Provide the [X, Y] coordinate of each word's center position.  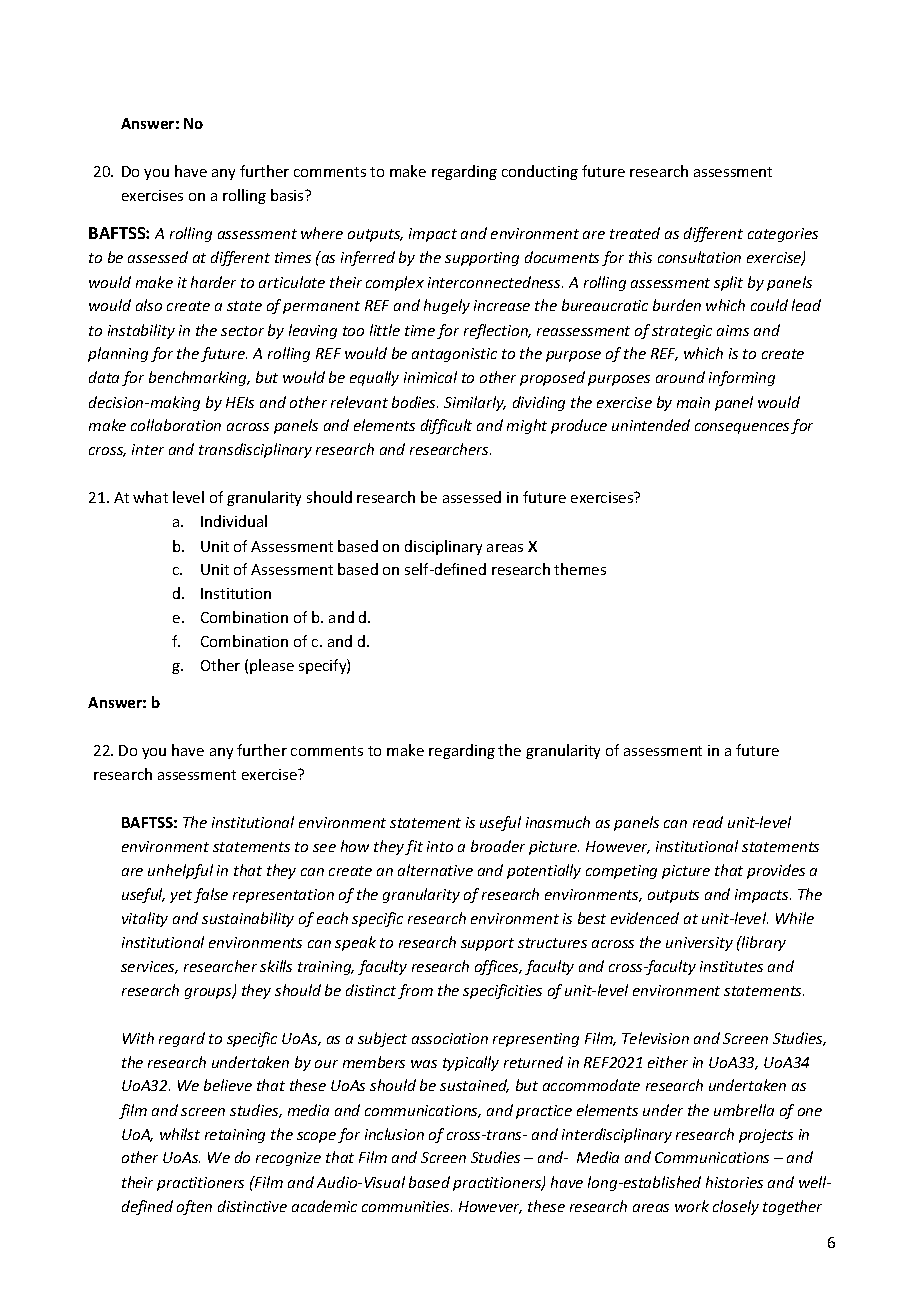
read [708, 822]
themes [580, 569]
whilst [180, 1134]
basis [288, 195]
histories [734, 1182]
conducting [540, 172]
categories [783, 235]
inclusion [394, 1134]
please [272, 666]
